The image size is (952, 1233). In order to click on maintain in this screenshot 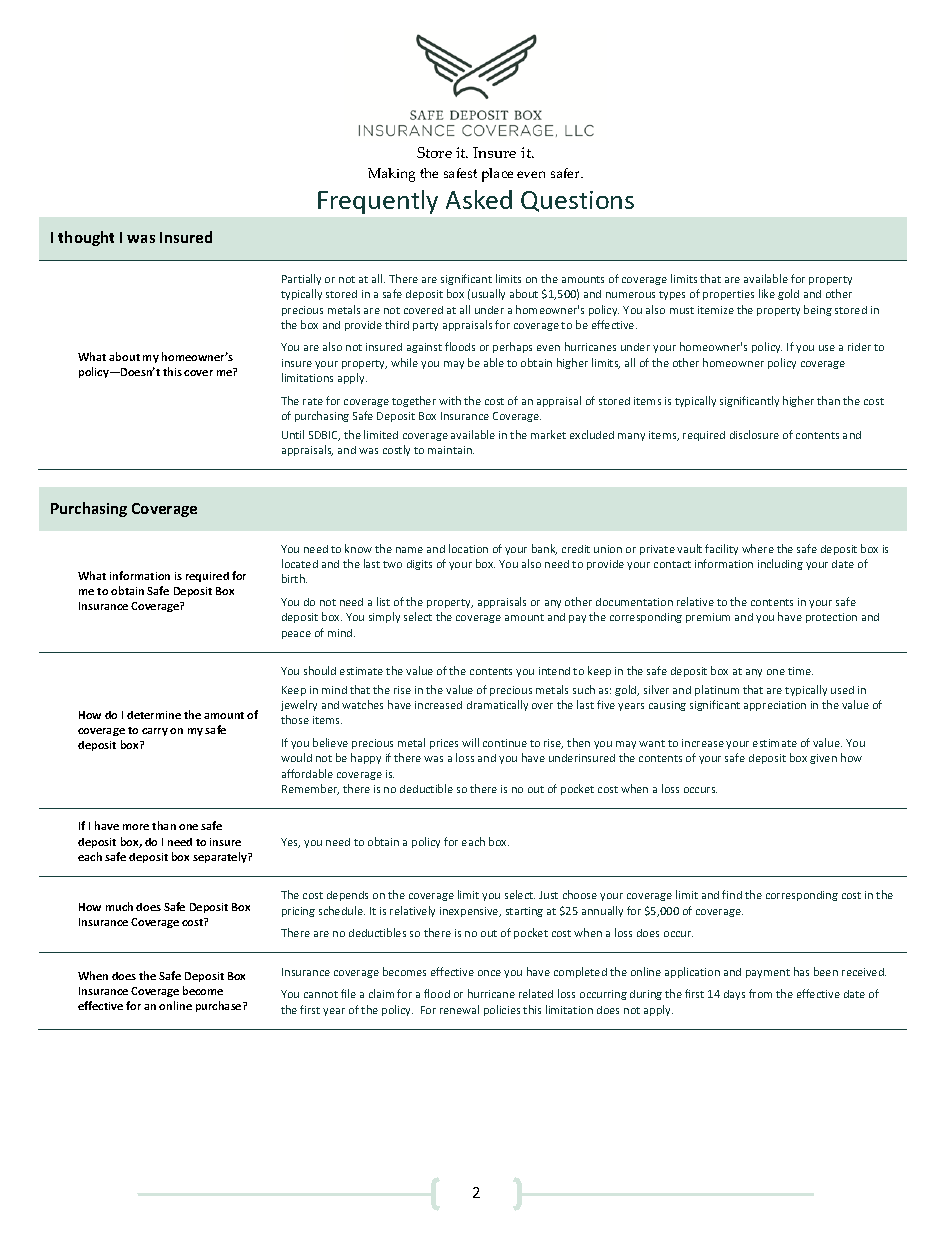, I will do `click(451, 450)`.
